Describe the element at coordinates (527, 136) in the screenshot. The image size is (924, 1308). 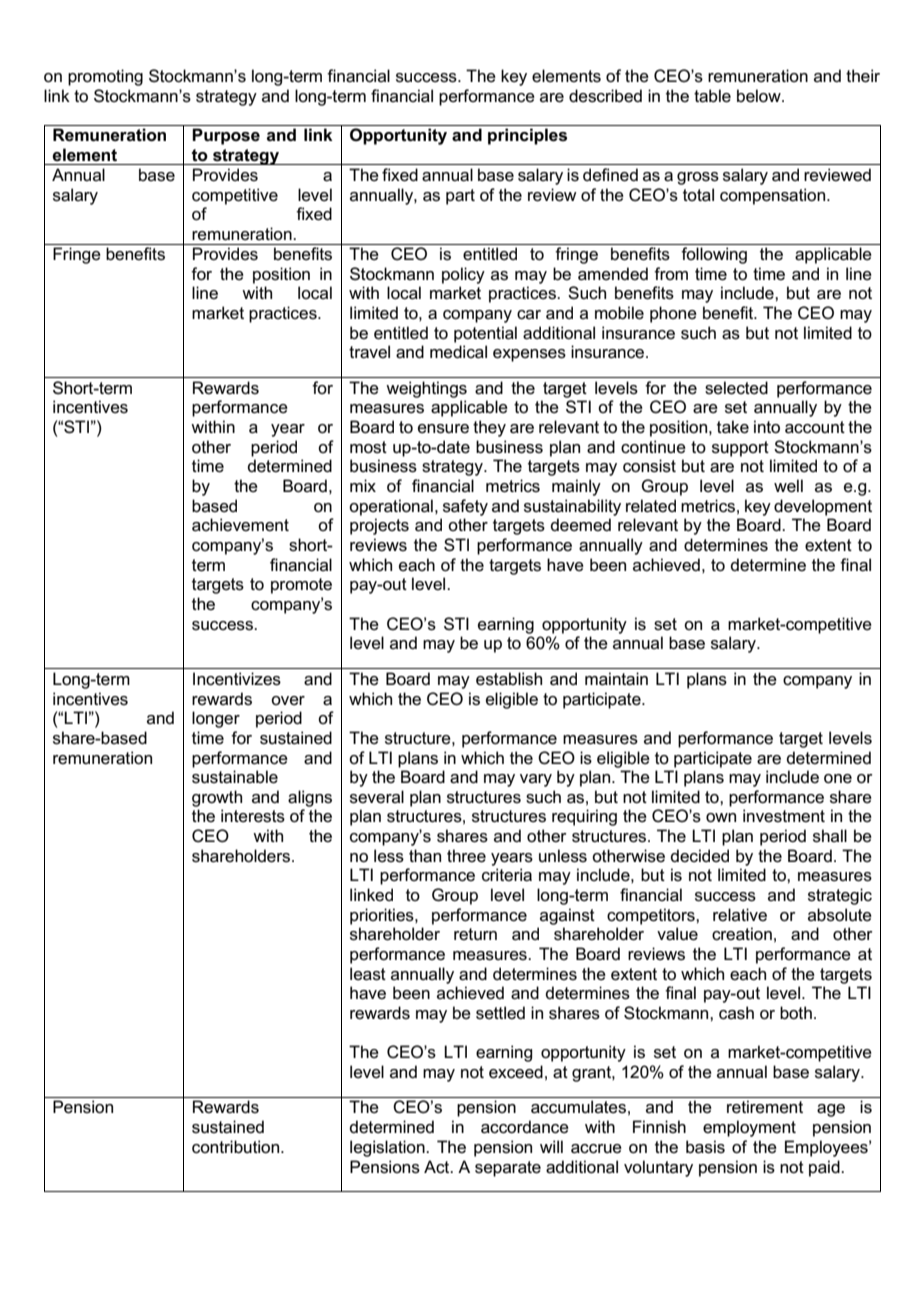
I see `principles` at that location.
